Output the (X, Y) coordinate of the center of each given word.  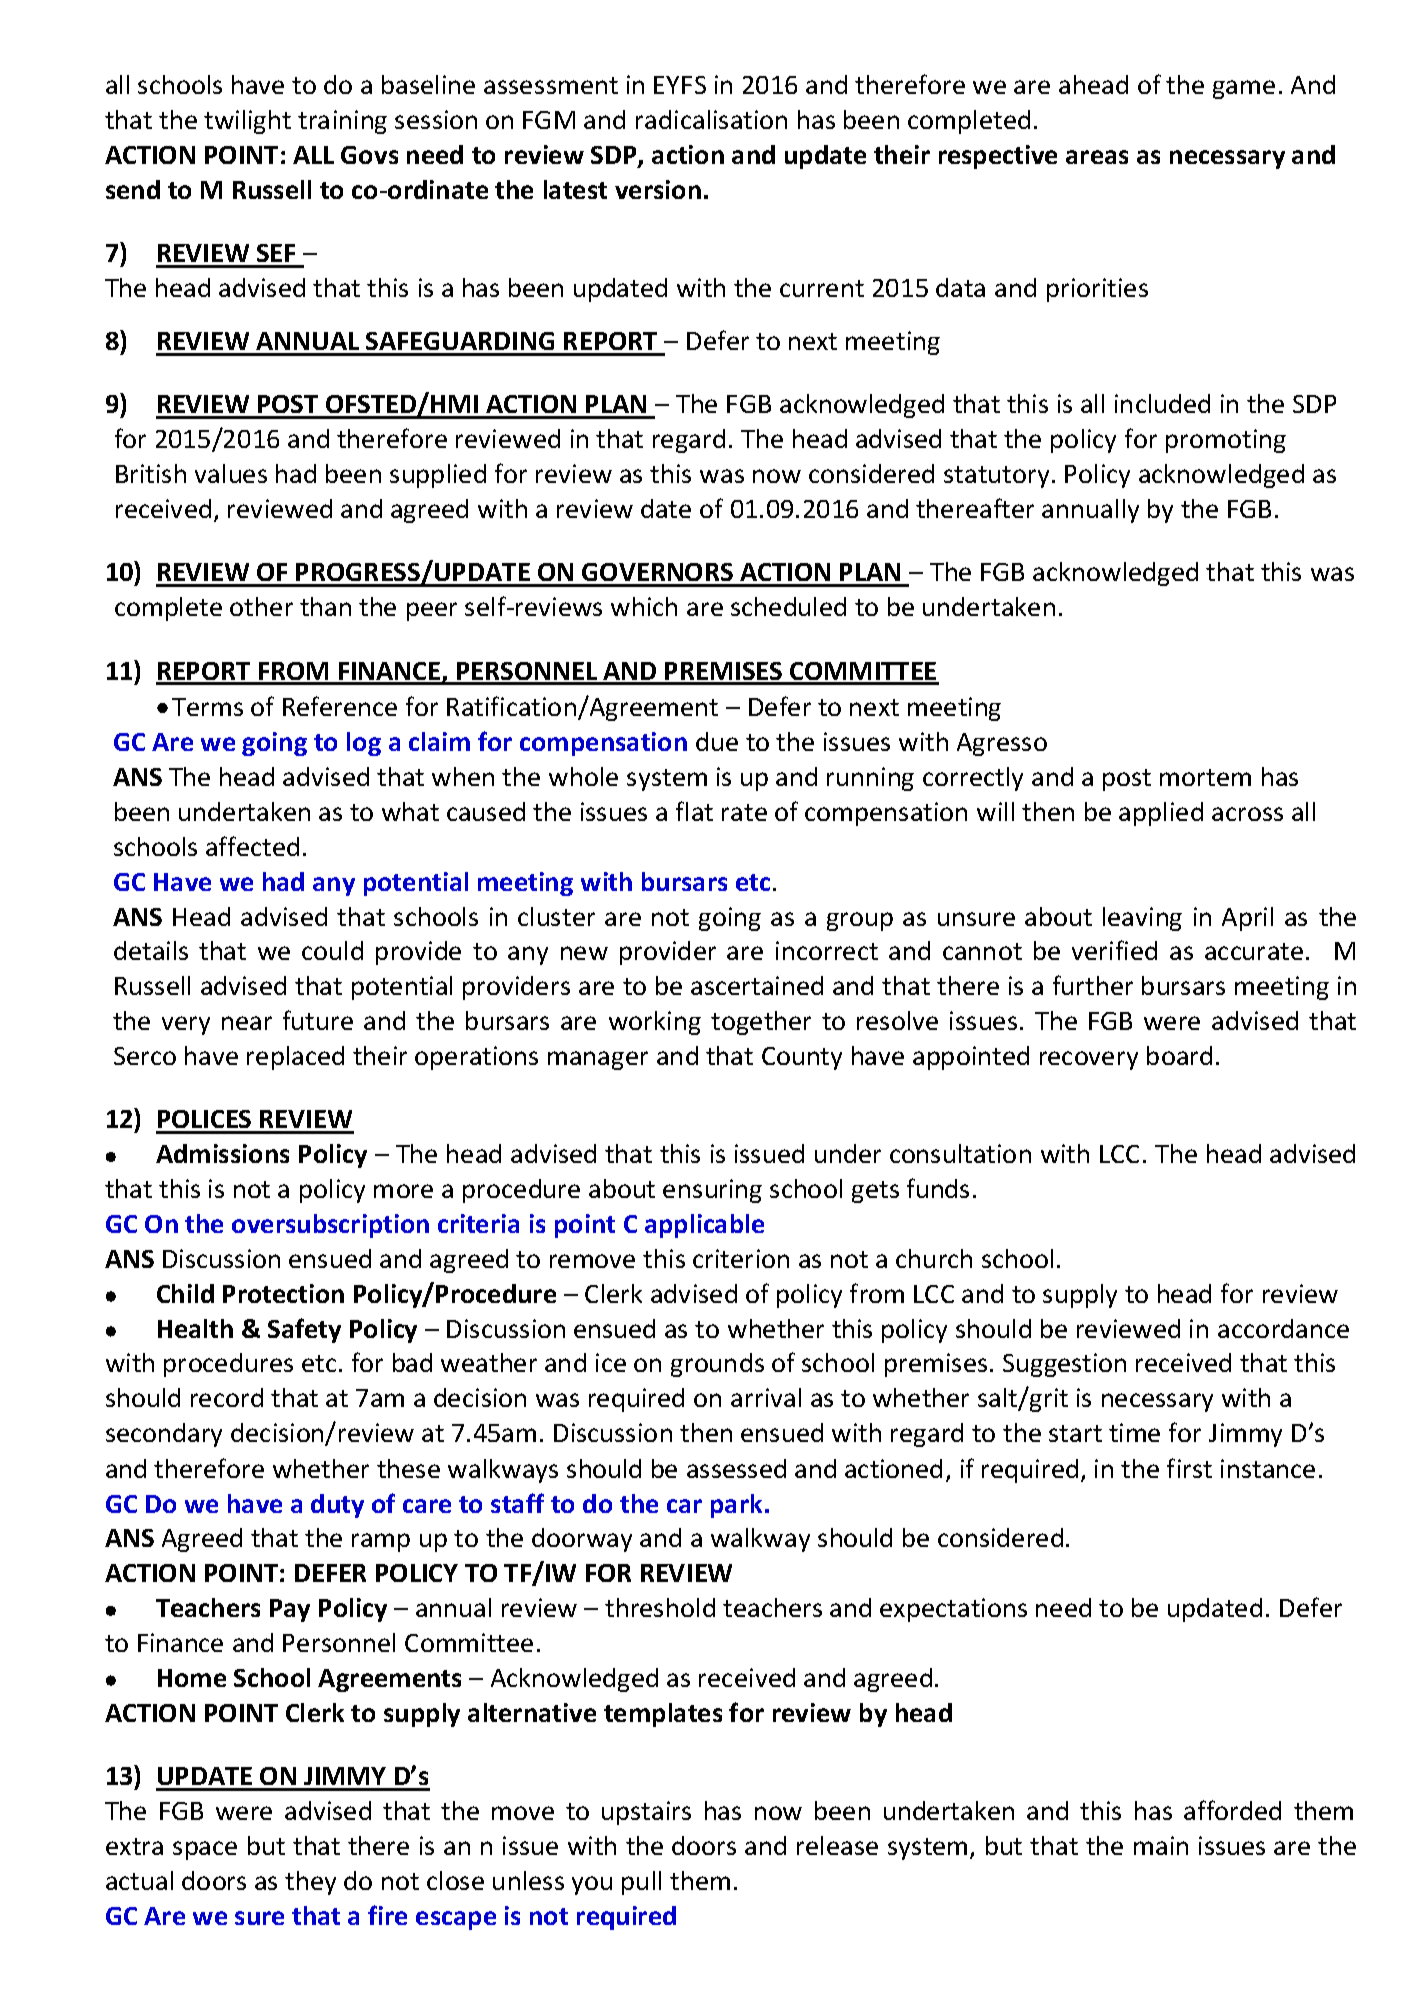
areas (1097, 157)
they (310, 1883)
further (1093, 985)
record (227, 1397)
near (247, 1023)
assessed (736, 1468)
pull (641, 1883)
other (261, 606)
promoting (1226, 441)
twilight (247, 122)
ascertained (757, 985)
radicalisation (711, 119)
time (1134, 1432)
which (644, 606)
